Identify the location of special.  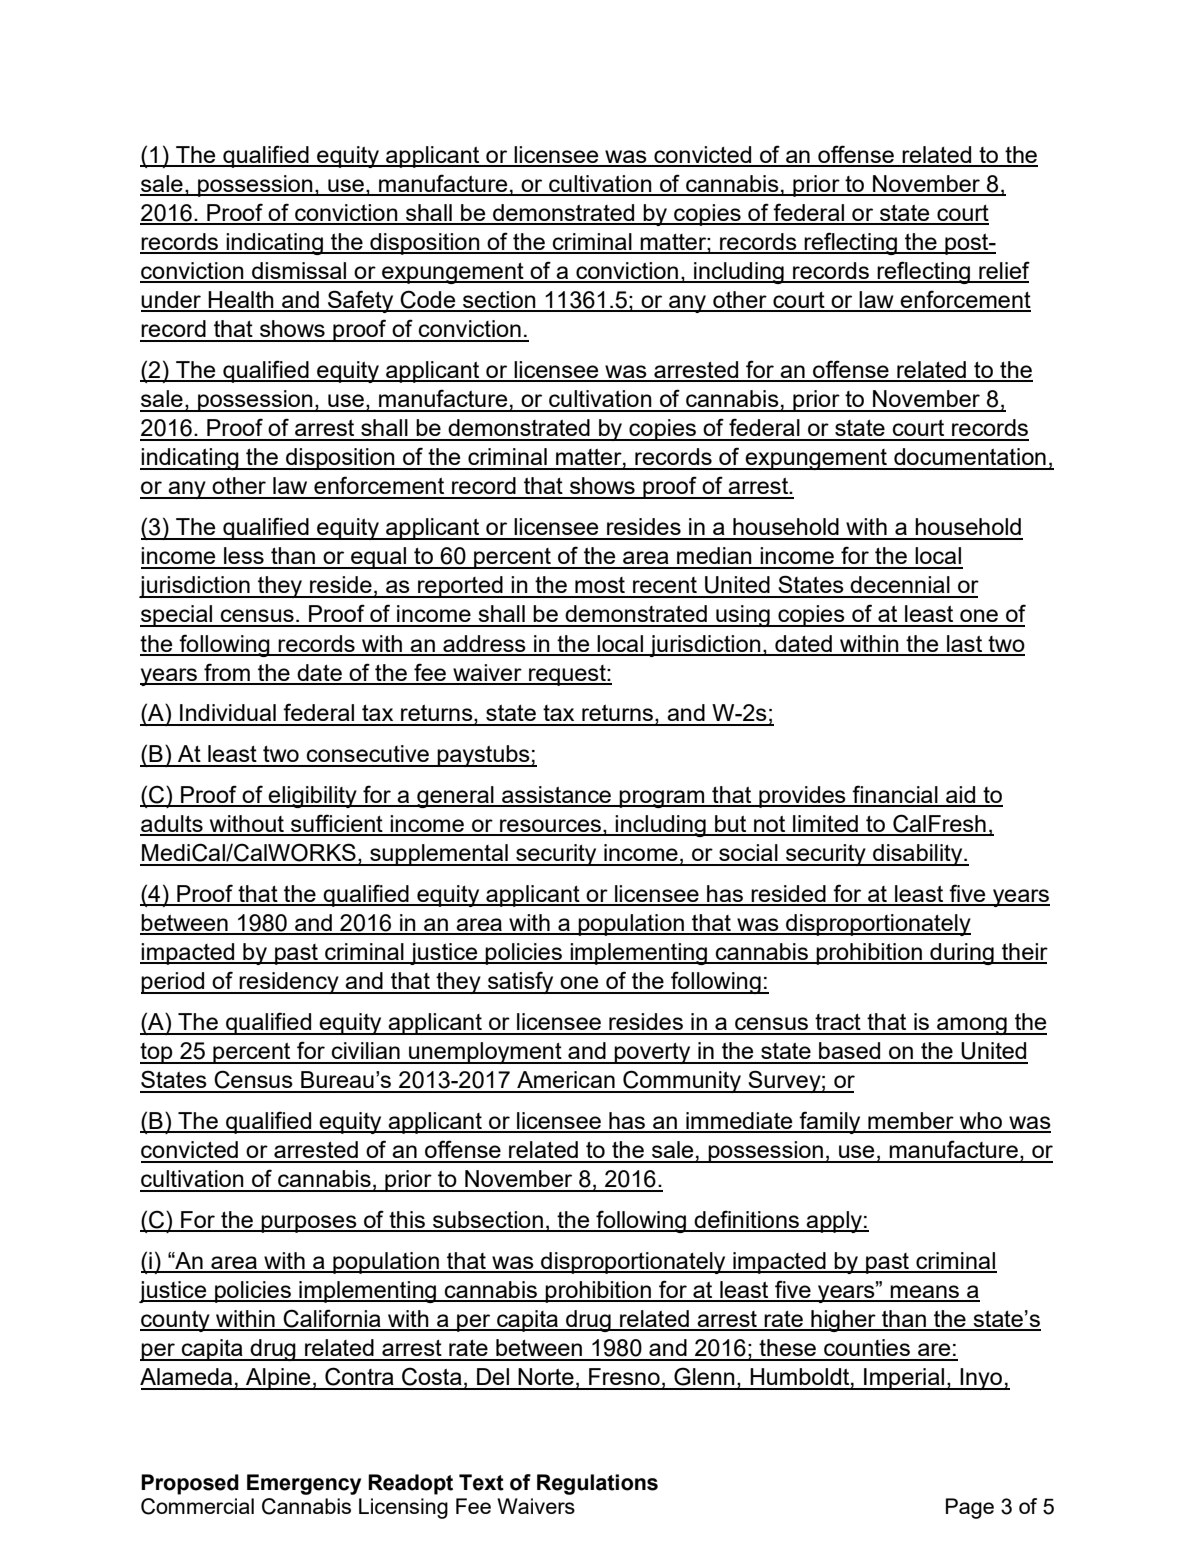
(177, 616).
